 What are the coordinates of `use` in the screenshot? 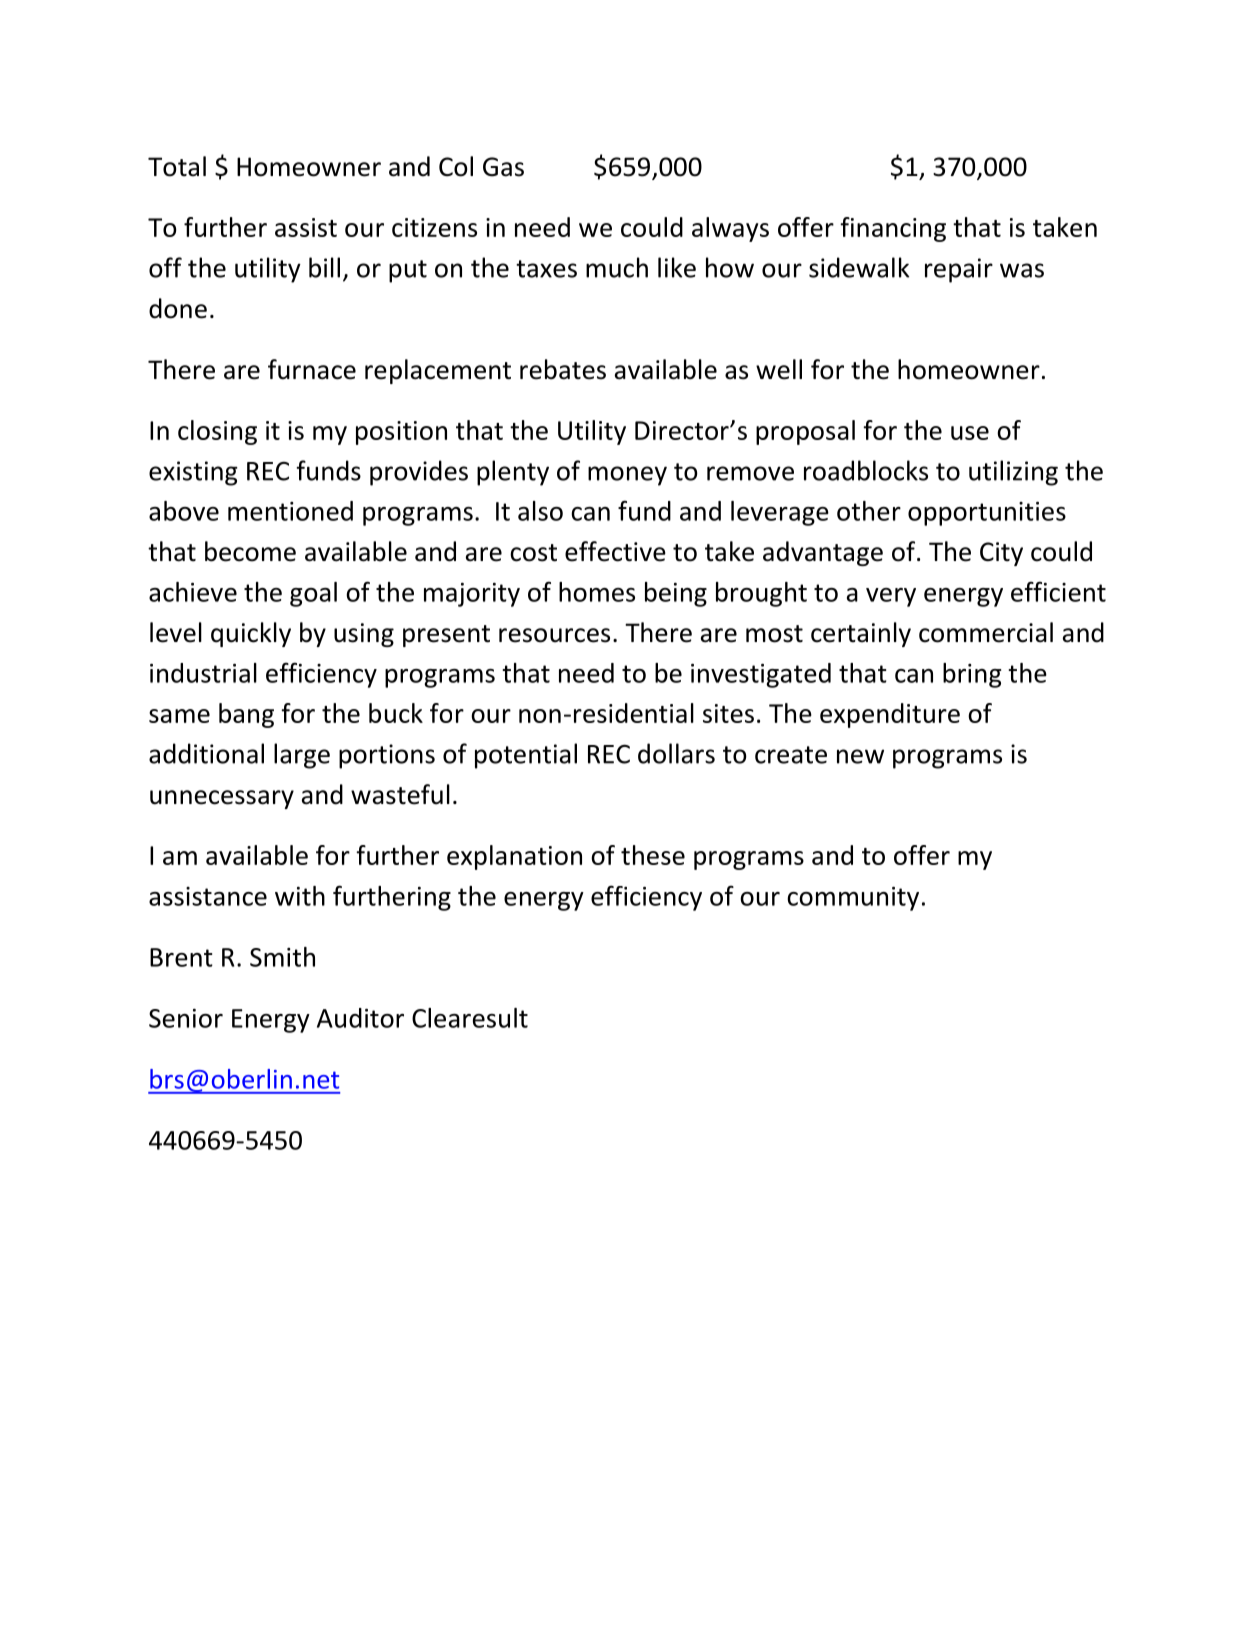 It's located at (970, 433).
